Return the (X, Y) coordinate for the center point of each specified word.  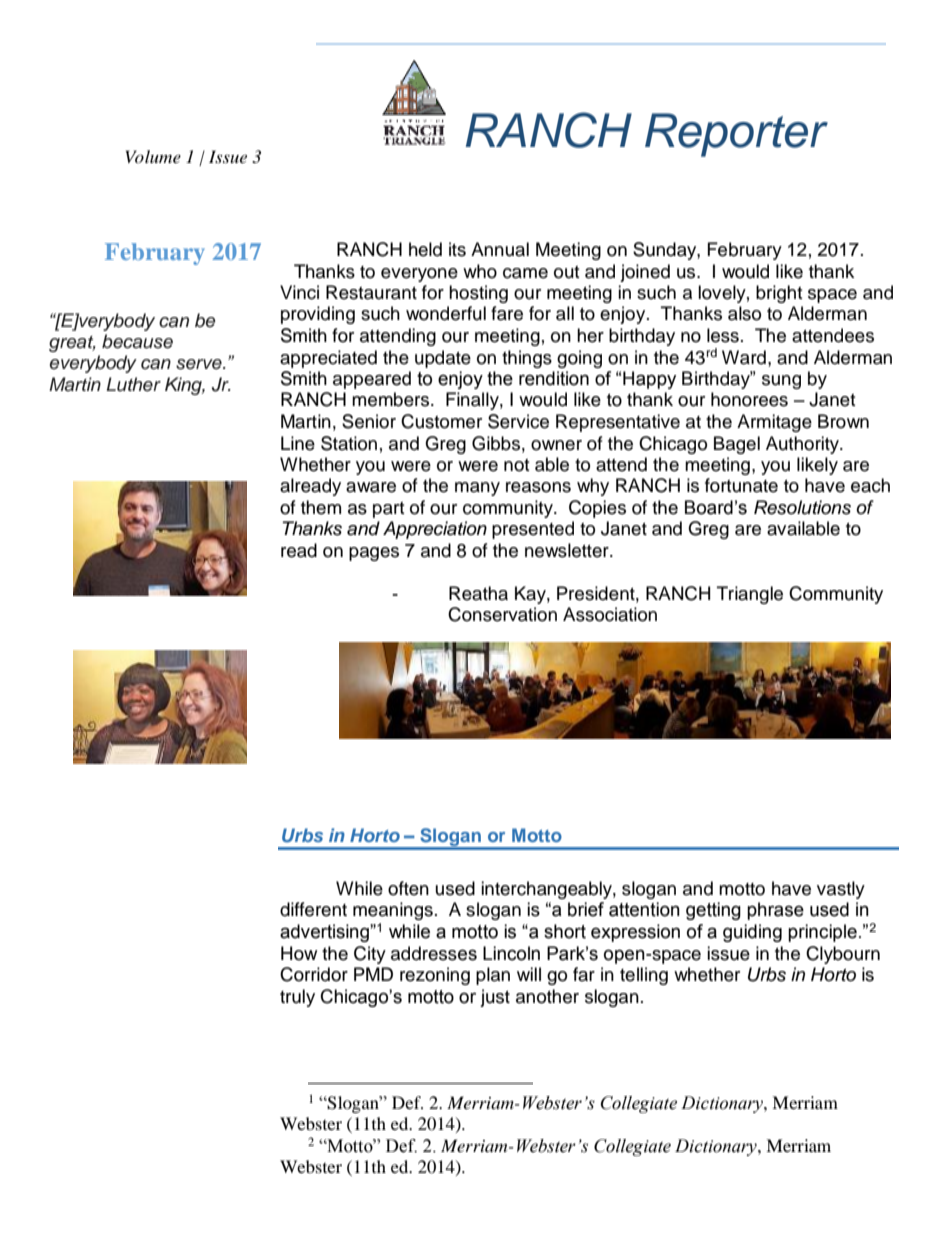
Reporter (736, 135)
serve (200, 364)
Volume (153, 156)
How (299, 953)
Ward (744, 357)
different (313, 909)
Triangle (750, 595)
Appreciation (435, 530)
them (321, 507)
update (443, 359)
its (457, 249)
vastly (841, 890)
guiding (752, 933)
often (408, 888)
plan (493, 976)
